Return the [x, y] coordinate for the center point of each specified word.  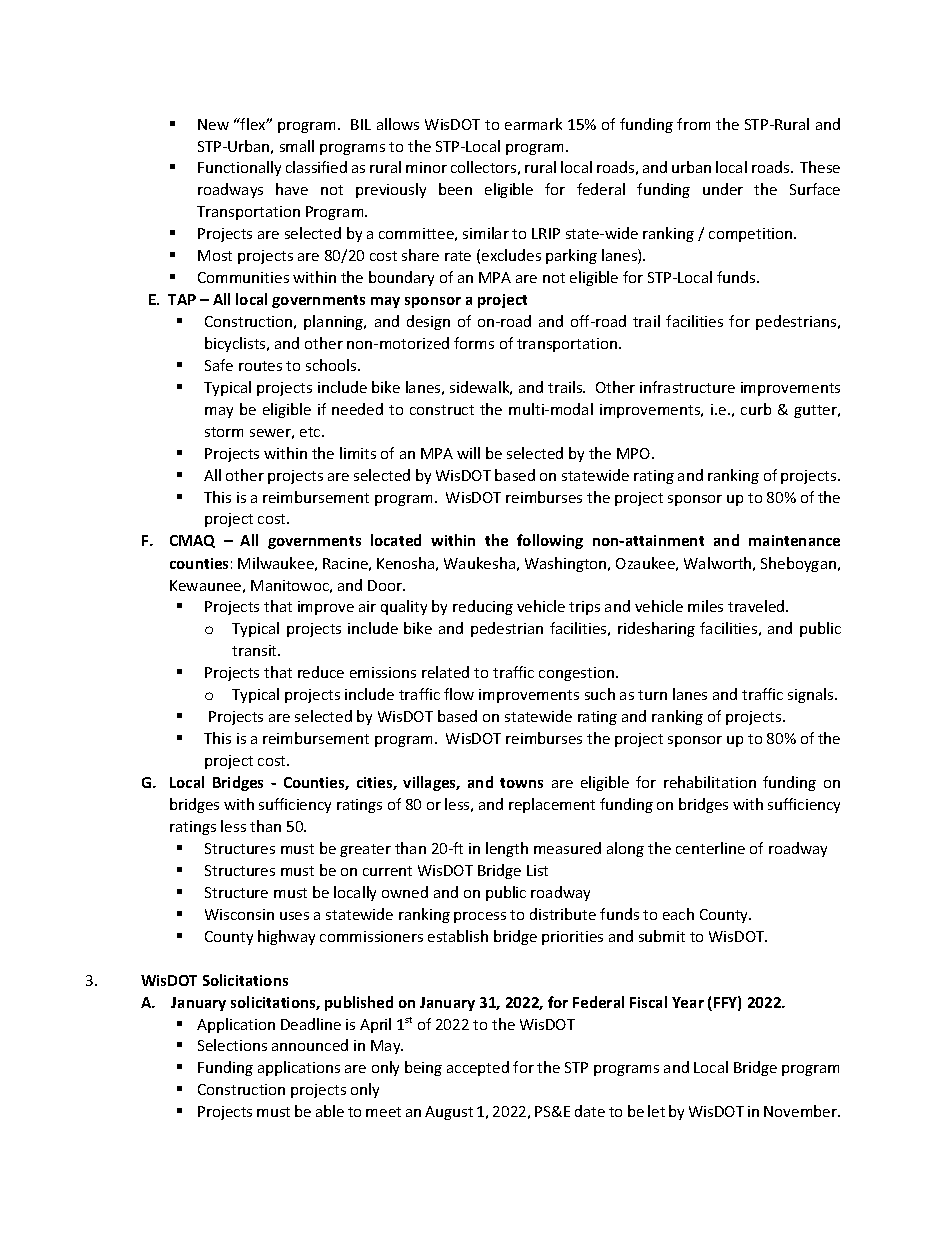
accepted [478, 1068]
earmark [533, 124]
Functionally [239, 168]
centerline [710, 848]
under [723, 189]
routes [260, 366]
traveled [757, 606]
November [801, 1111]
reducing [483, 607]
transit [256, 650]
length [507, 849]
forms [474, 343]
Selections [232, 1045]
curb [756, 409]
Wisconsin [239, 914]
